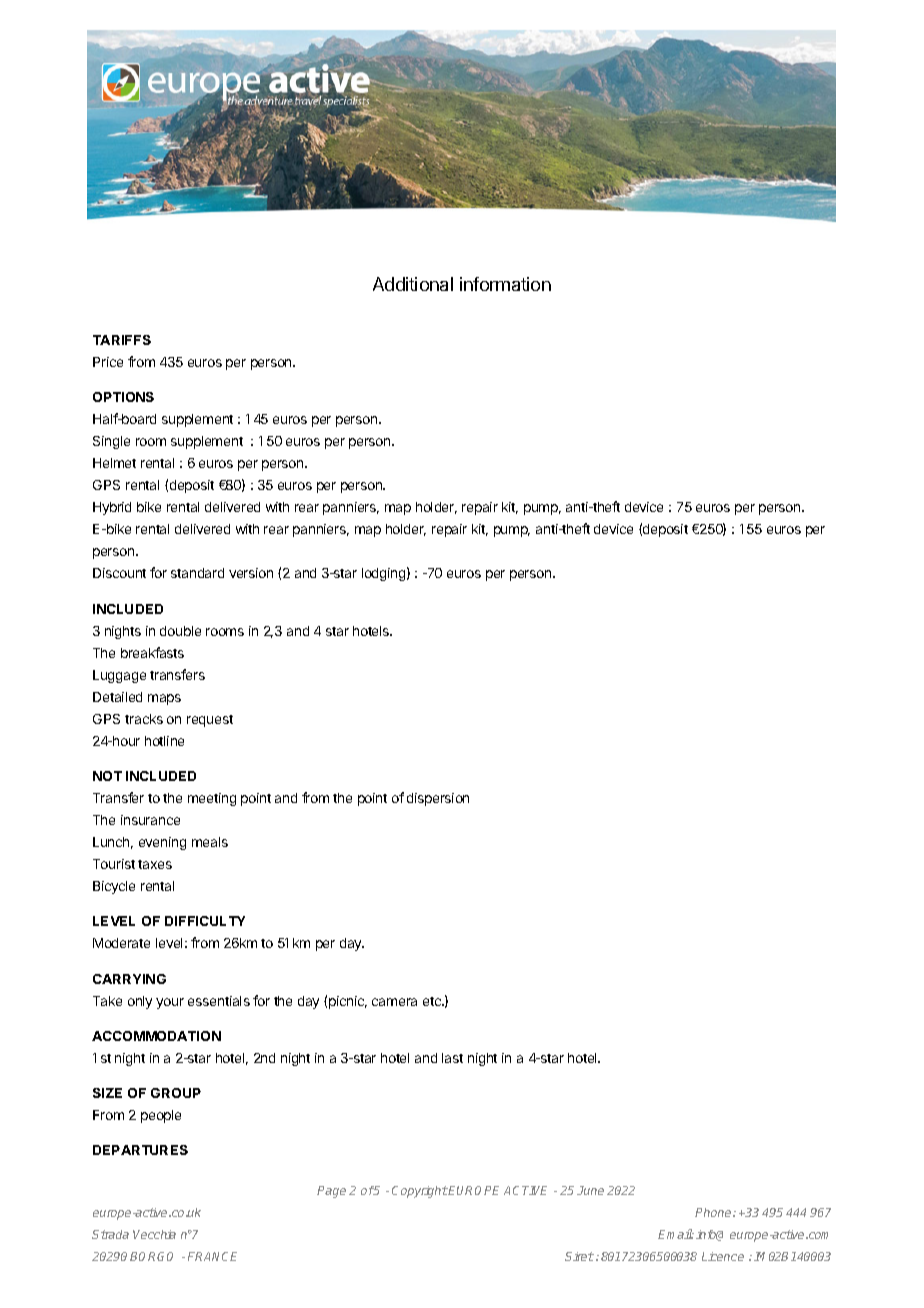 This image has width=924, height=1308. I want to click on etc, so click(433, 1001).
